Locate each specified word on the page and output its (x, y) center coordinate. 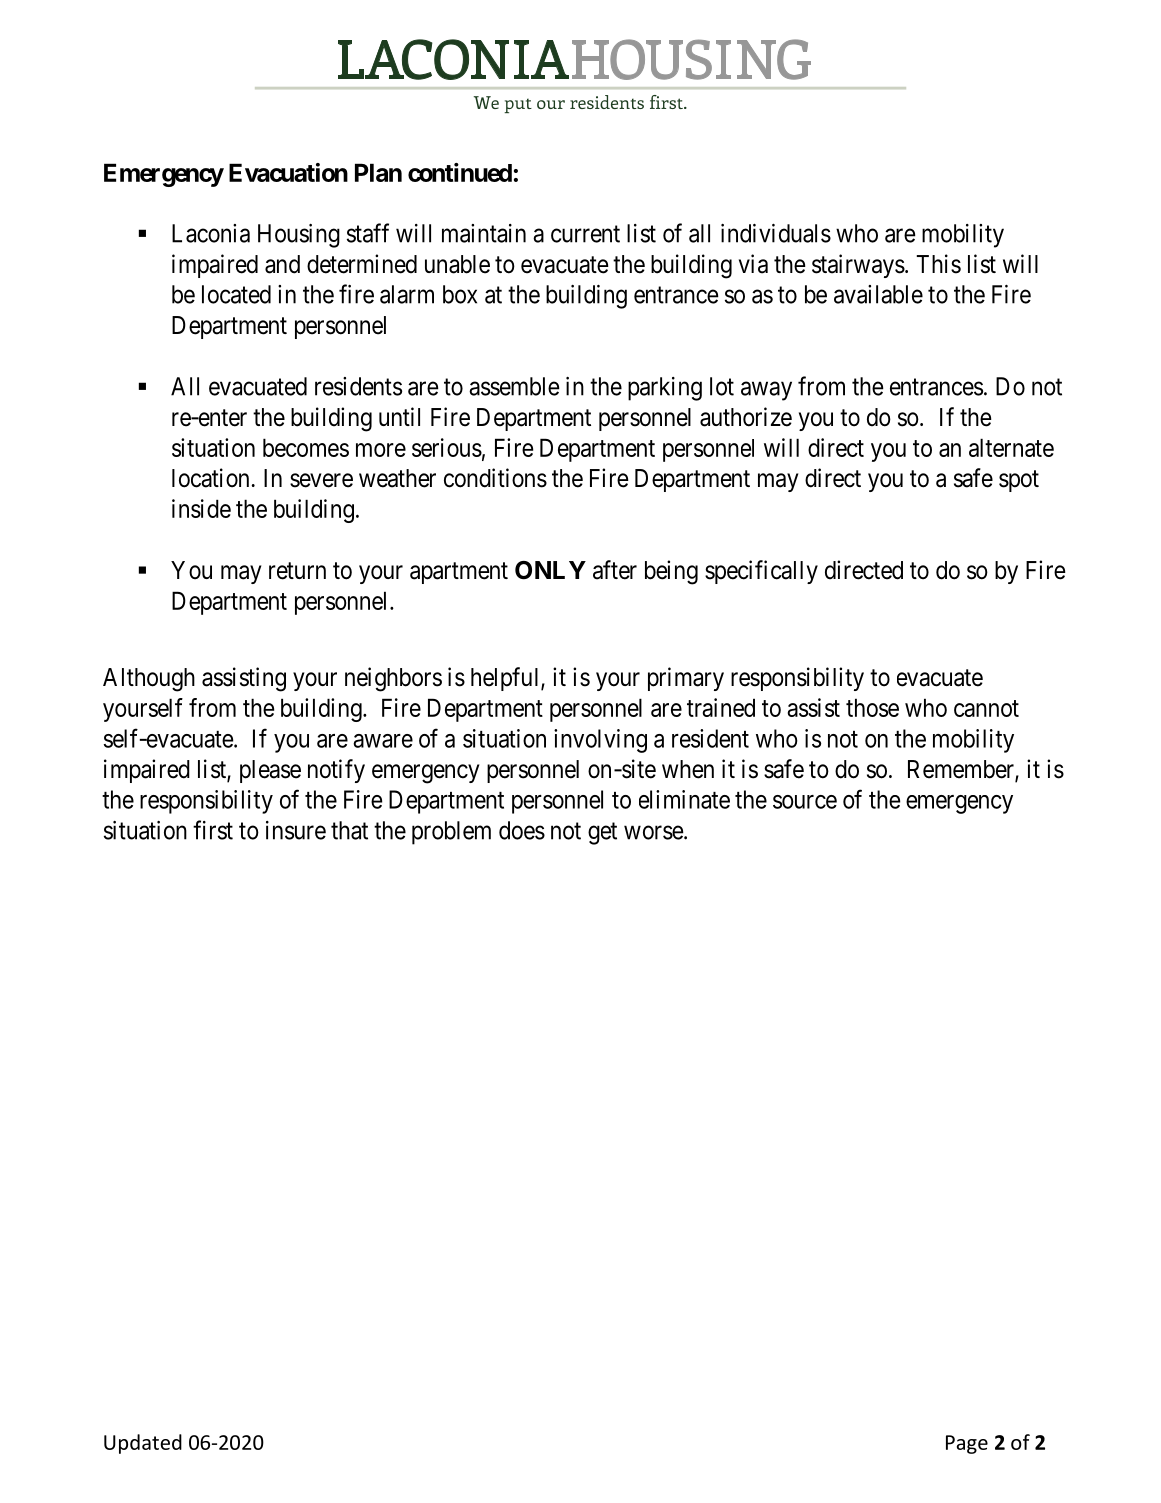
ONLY (550, 570)
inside (201, 508)
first (213, 830)
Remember (962, 770)
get (602, 834)
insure (296, 830)
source (805, 802)
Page (967, 1444)
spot (1019, 481)
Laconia (211, 233)
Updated (143, 1444)
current (585, 234)
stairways (858, 266)
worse (654, 833)
